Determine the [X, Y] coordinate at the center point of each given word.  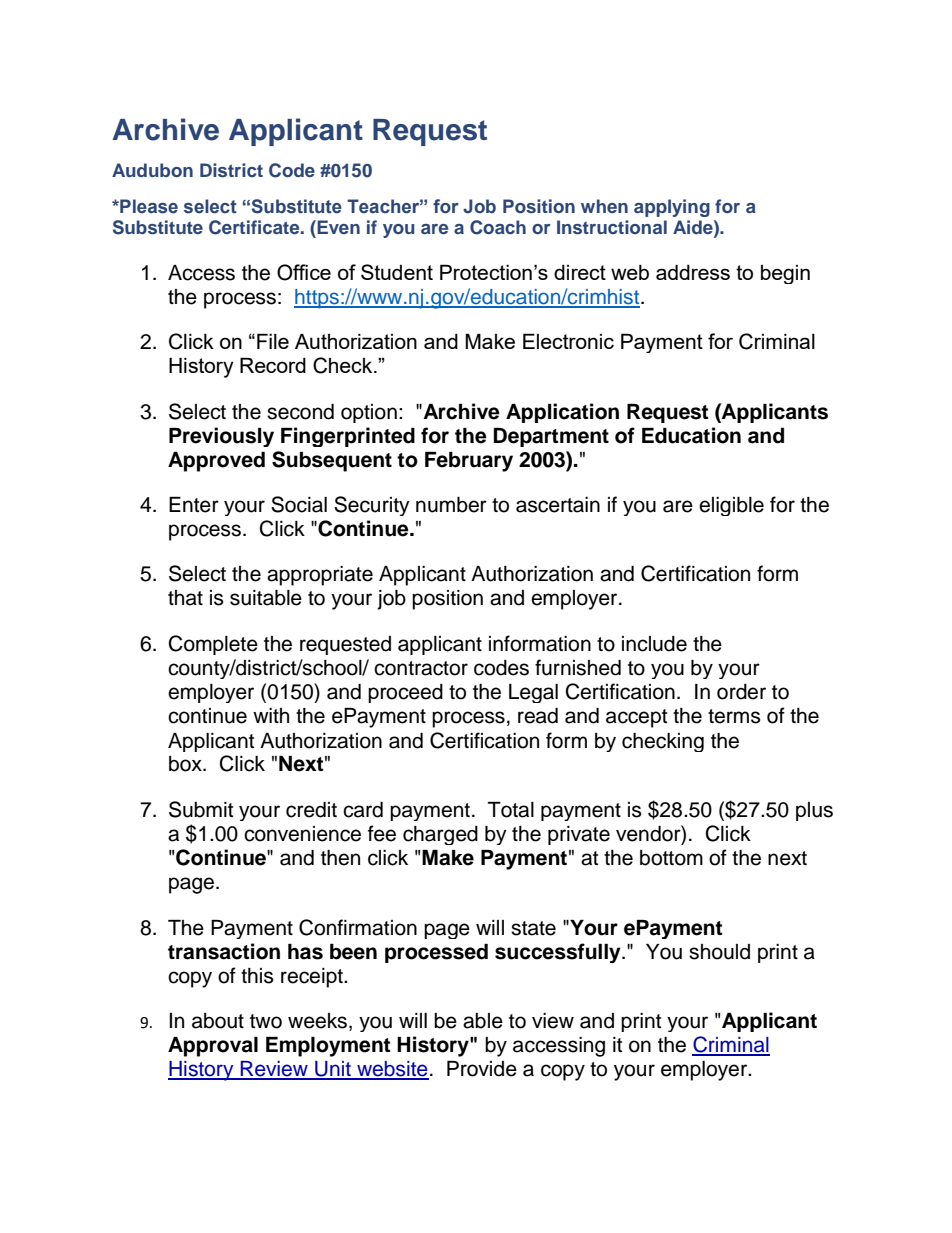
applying [672, 208]
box [186, 764]
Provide [482, 1069]
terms [734, 716]
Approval [213, 1047]
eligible [731, 506]
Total [511, 810]
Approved [216, 462]
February [469, 462]
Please [148, 206]
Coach [498, 227]
